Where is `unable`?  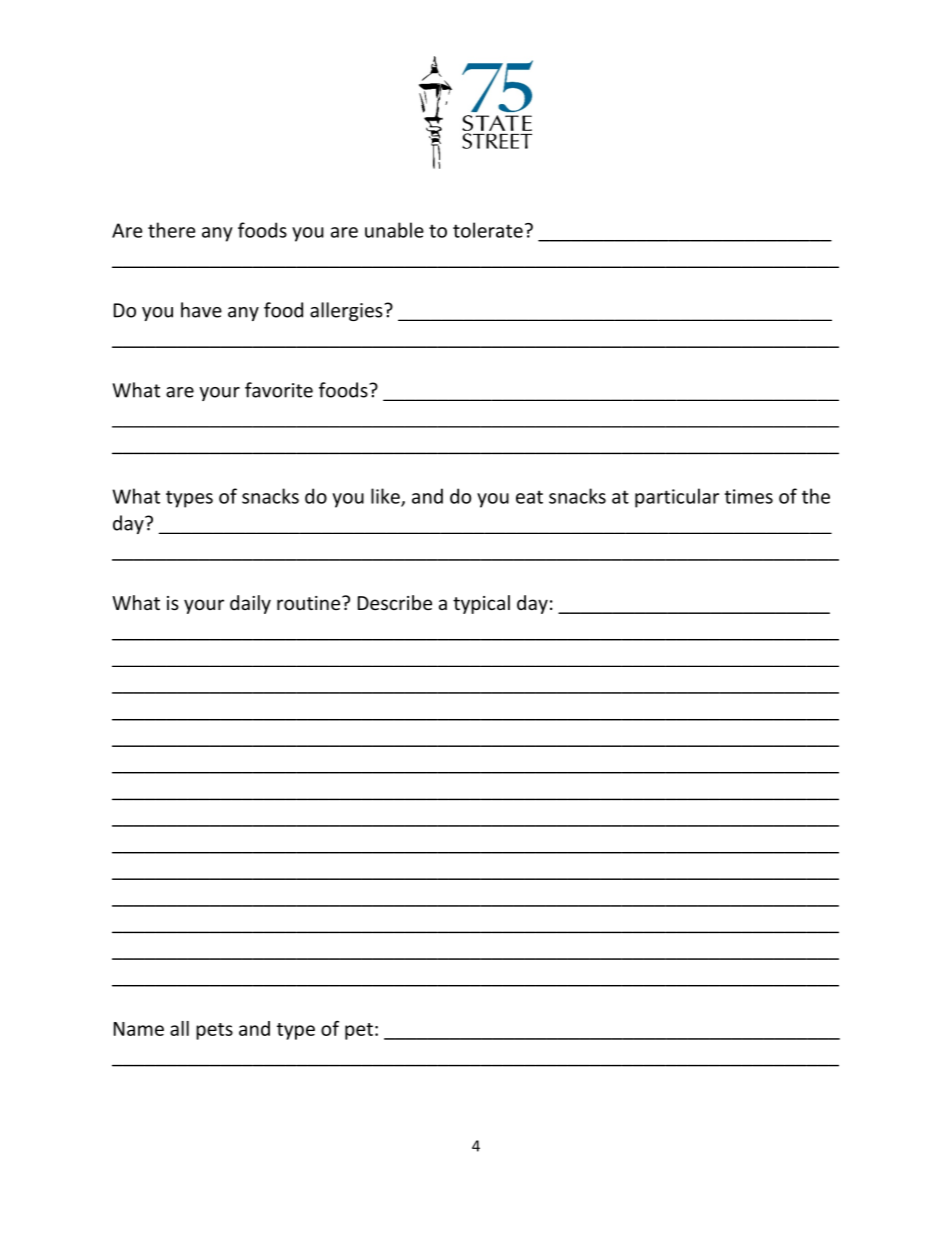 unable is located at coordinates (394, 230).
